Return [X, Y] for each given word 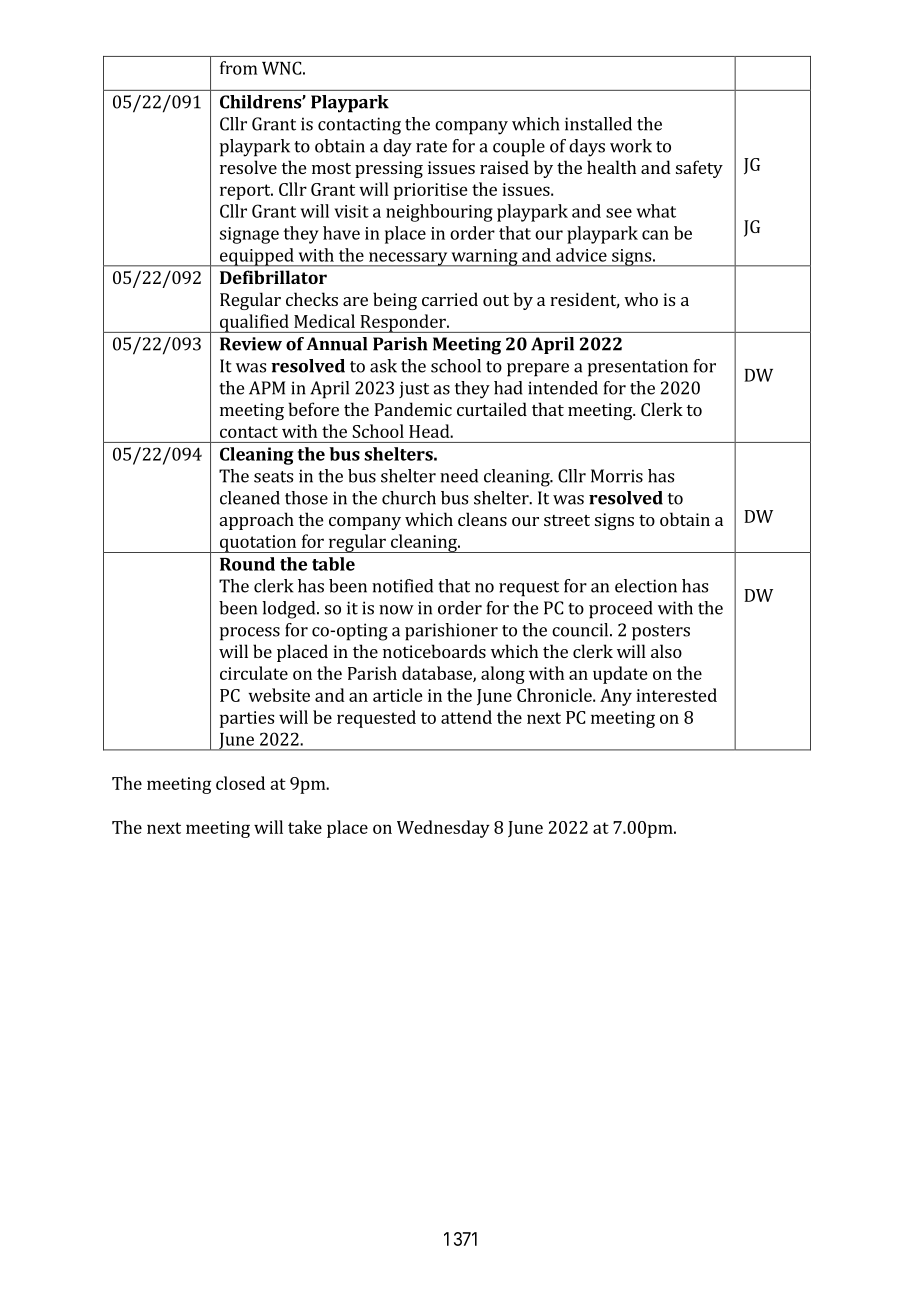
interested [676, 695]
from [238, 68]
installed [598, 124]
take [305, 827]
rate [431, 147]
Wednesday [443, 829]
